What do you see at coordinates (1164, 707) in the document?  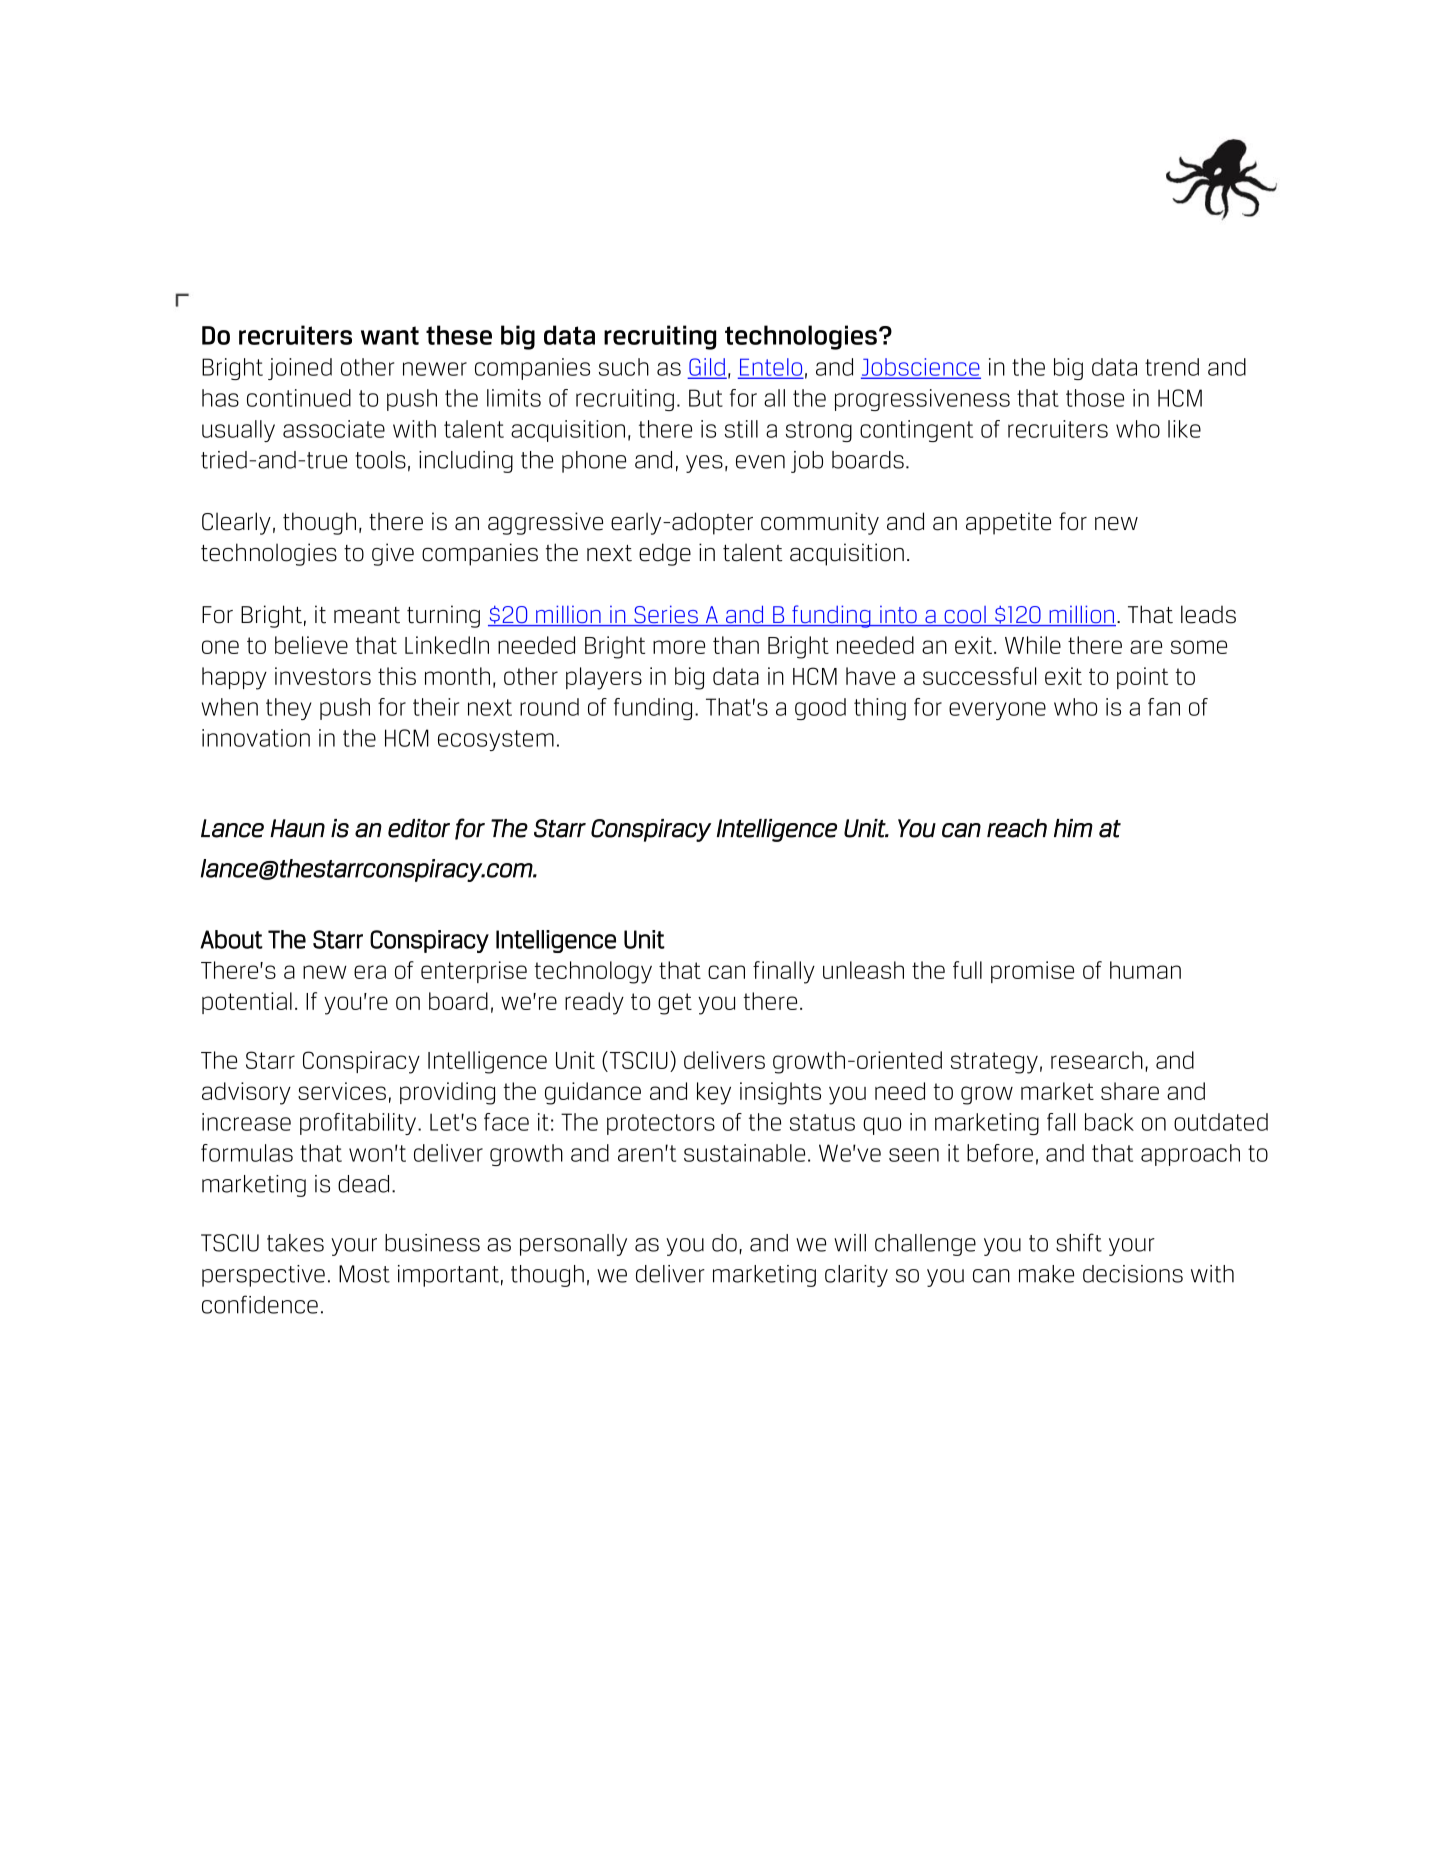 I see `fan` at bounding box center [1164, 707].
